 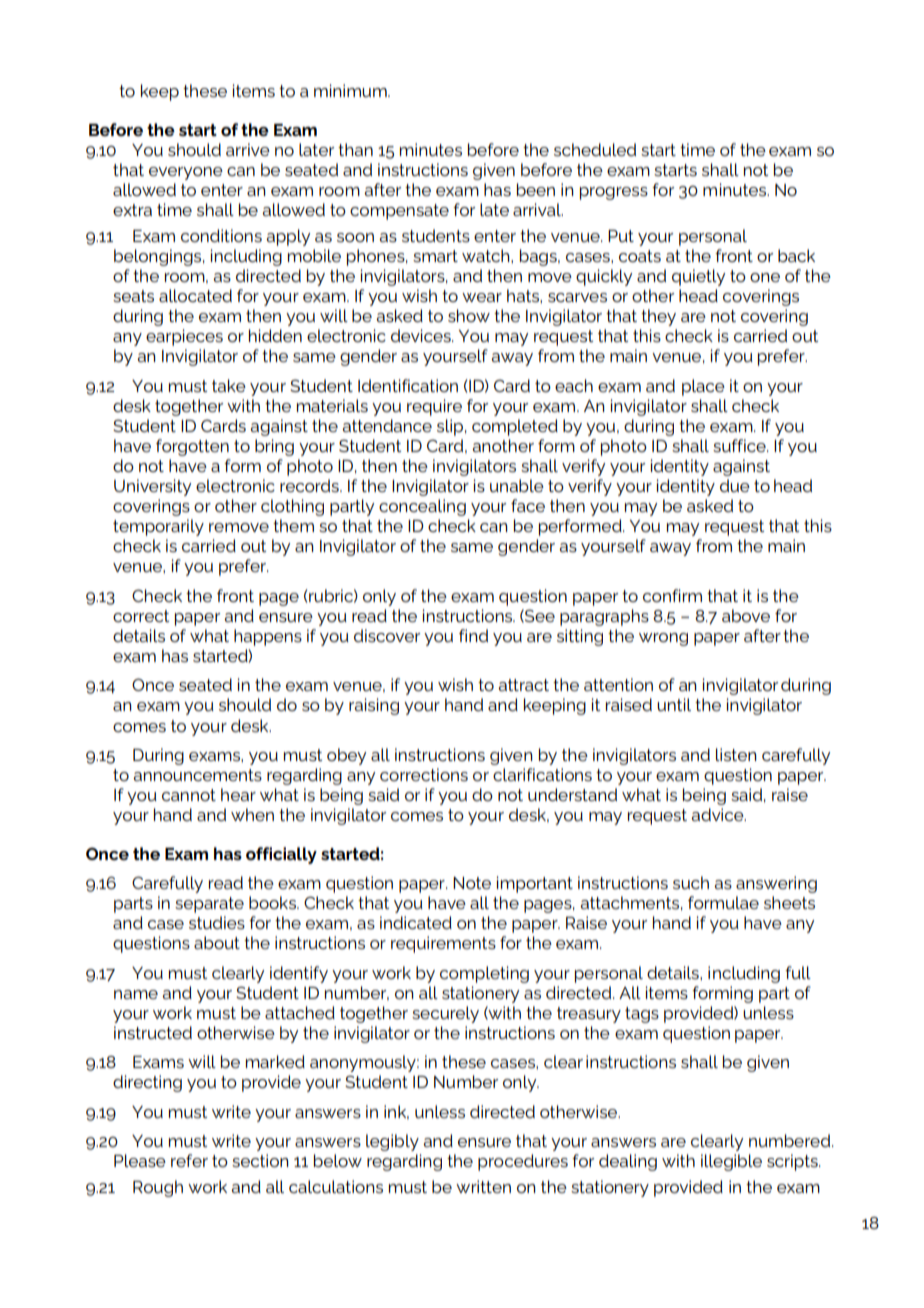 What do you see at coordinates (473, 635) in the screenshot?
I see `find` at bounding box center [473, 635].
